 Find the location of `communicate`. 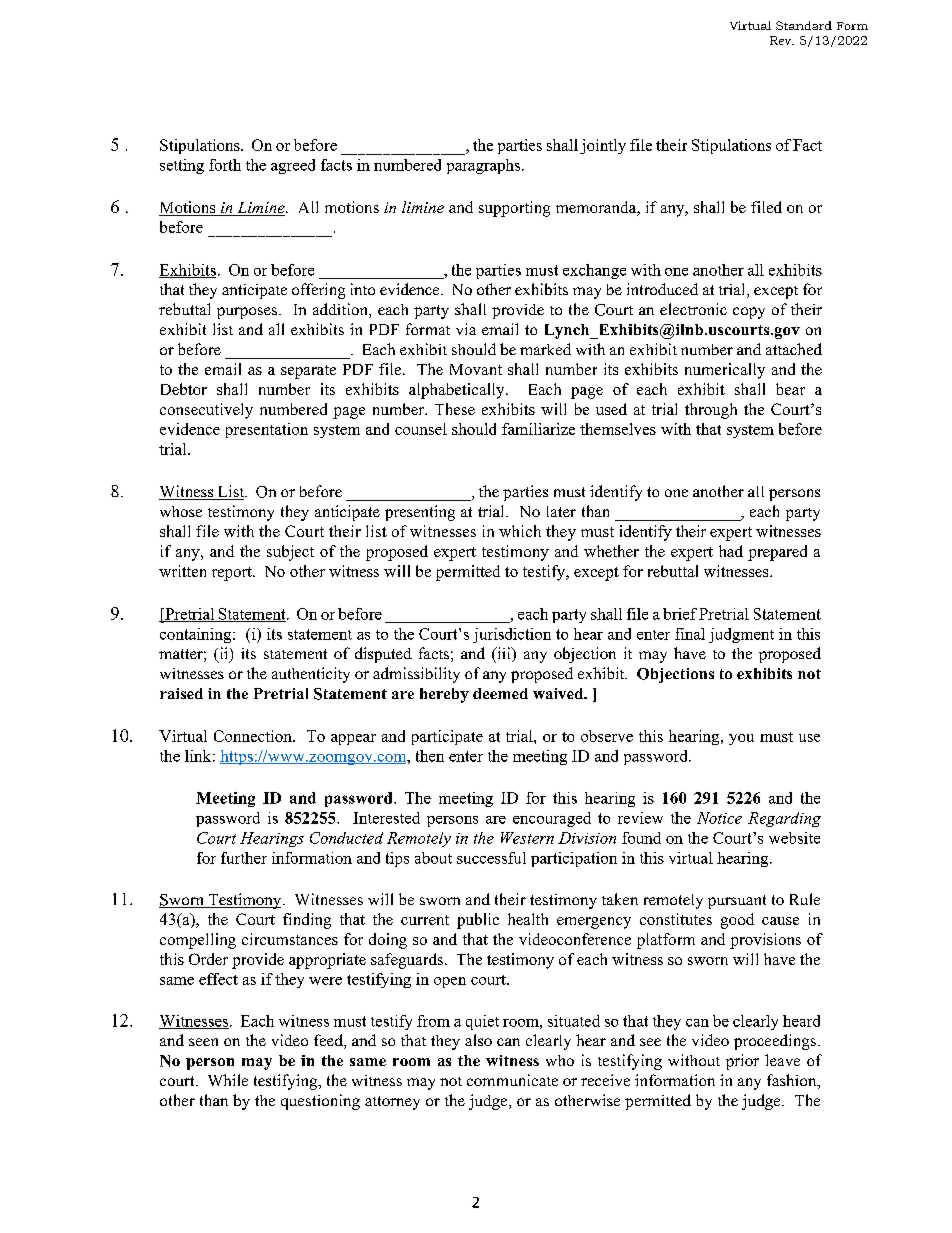

communicate is located at coordinates (512, 1080).
